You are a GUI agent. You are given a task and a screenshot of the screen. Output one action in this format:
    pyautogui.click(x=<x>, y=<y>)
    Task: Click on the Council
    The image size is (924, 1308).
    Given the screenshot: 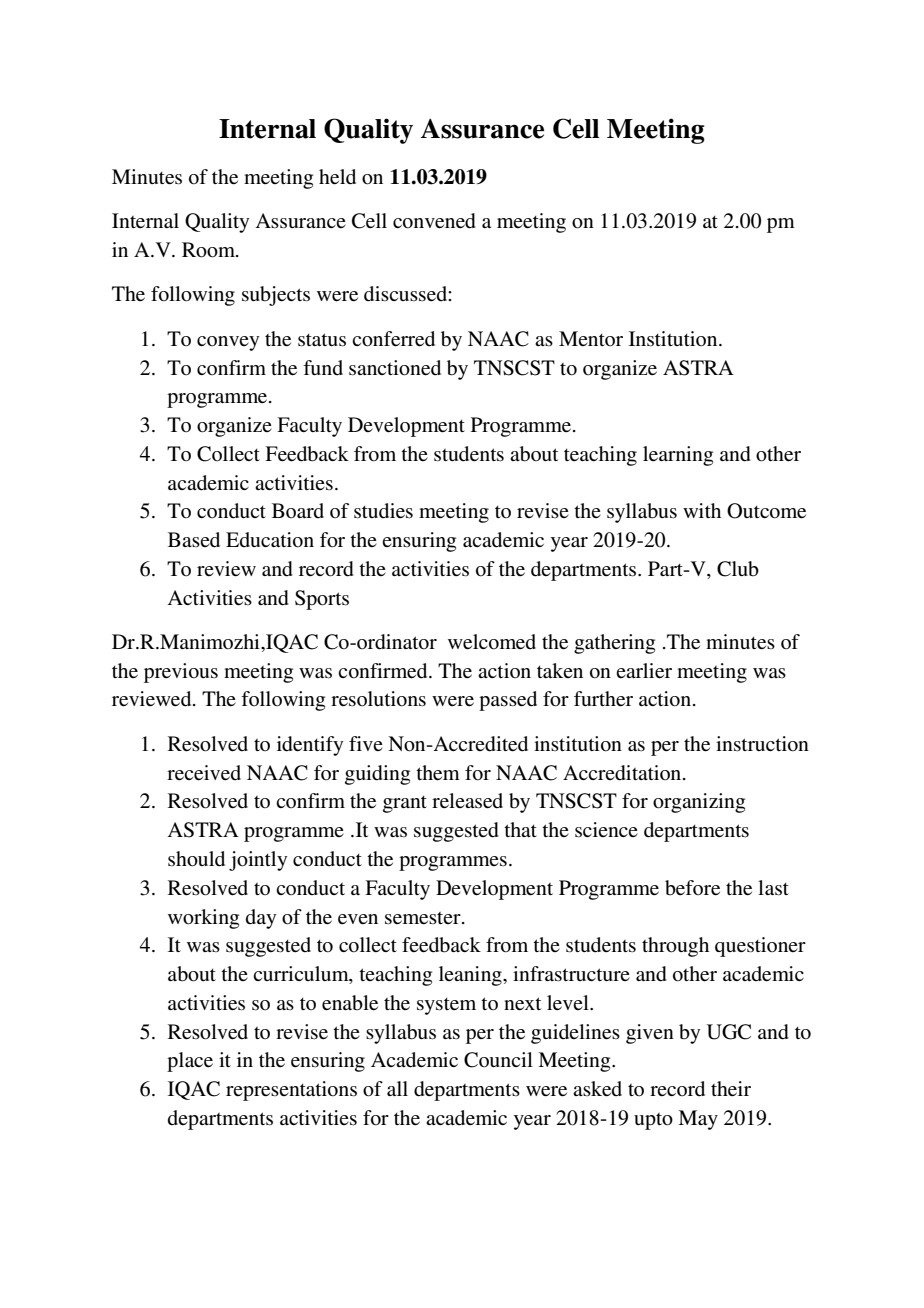 What is the action you would take?
    pyautogui.click(x=498, y=1060)
